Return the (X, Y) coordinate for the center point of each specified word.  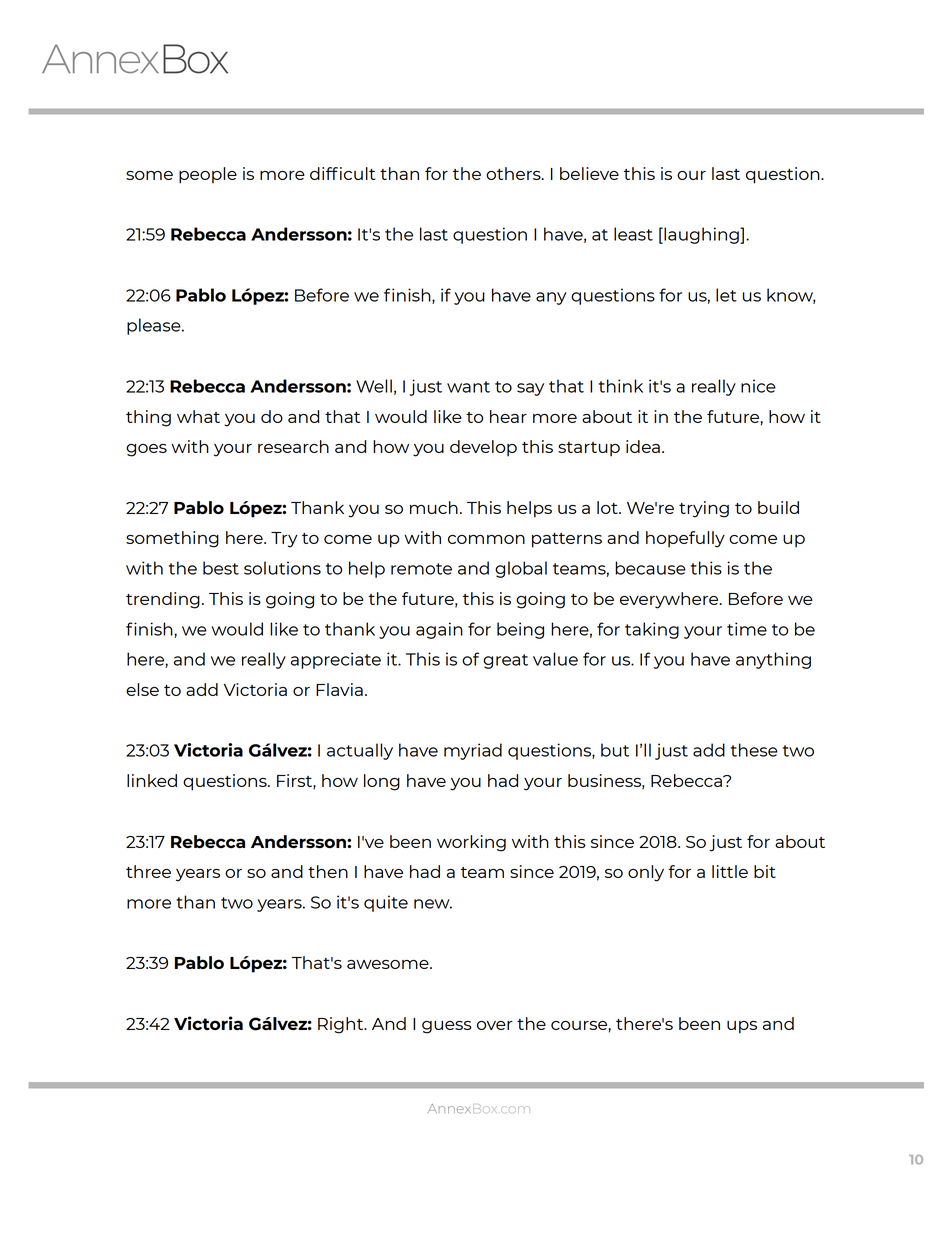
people (208, 175)
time (747, 629)
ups (742, 1027)
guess (447, 1027)
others (514, 173)
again (439, 630)
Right (342, 1025)
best (221, 568)
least (633, 234)
